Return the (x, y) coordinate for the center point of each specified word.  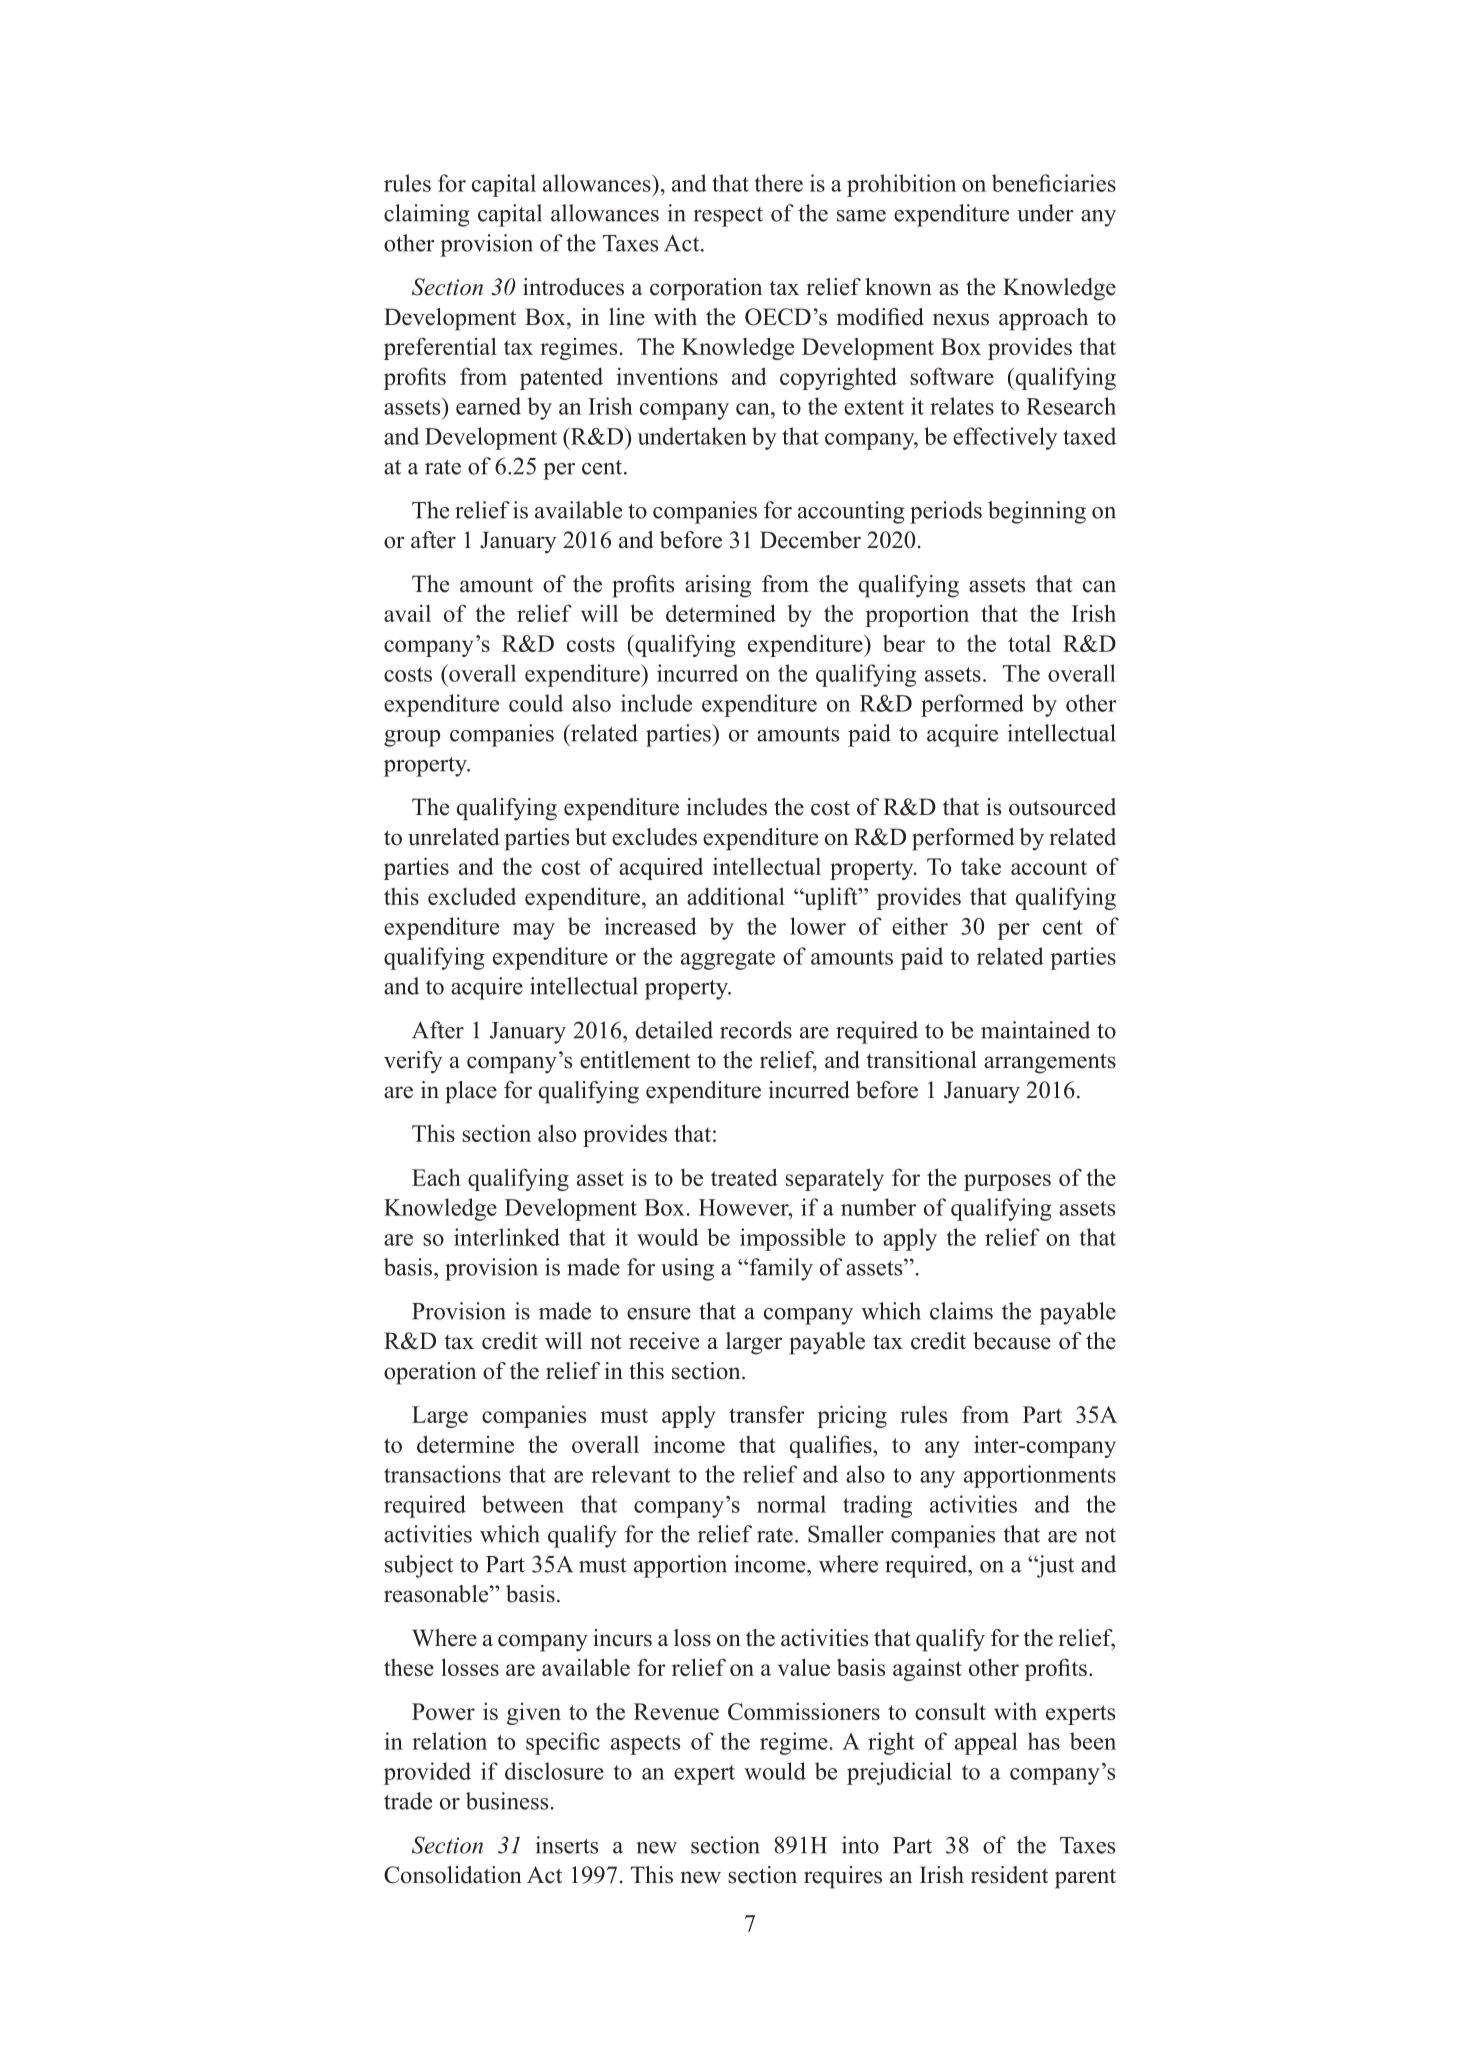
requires (843, 1877)
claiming (427, 215)
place (471, 1092)
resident (1009, 1875)
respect (728, 217)
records (756, 1030)
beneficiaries (1054, 183)
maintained (1035, 1030)
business (507, 1801)
